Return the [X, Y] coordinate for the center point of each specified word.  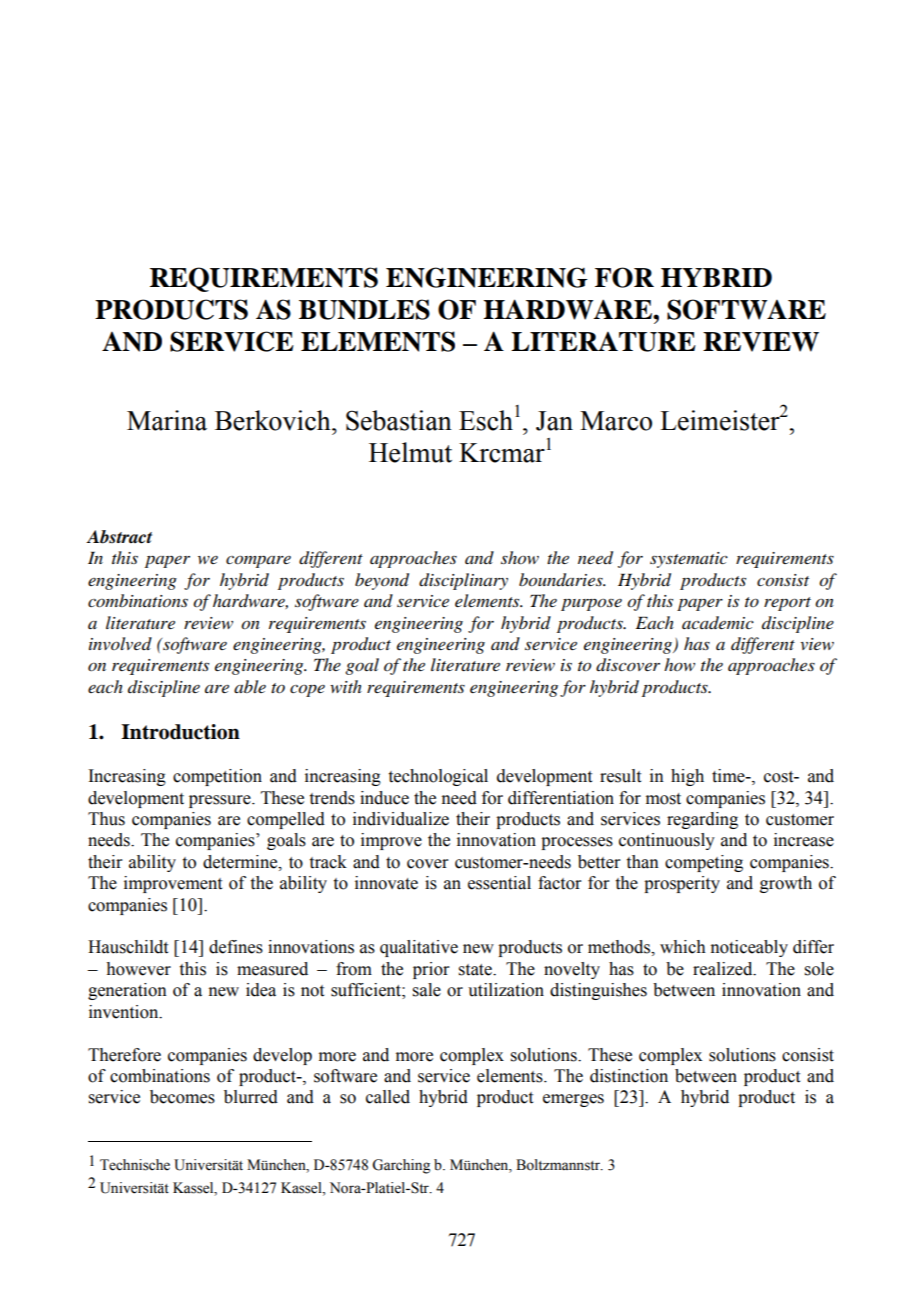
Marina [167, 420]
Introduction [180, 732]
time [729, 776]
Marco [616, 421]
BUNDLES [364, 309]
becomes [182, 1097]
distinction [629, 1076]
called [388, 1097]
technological [438, 777]
